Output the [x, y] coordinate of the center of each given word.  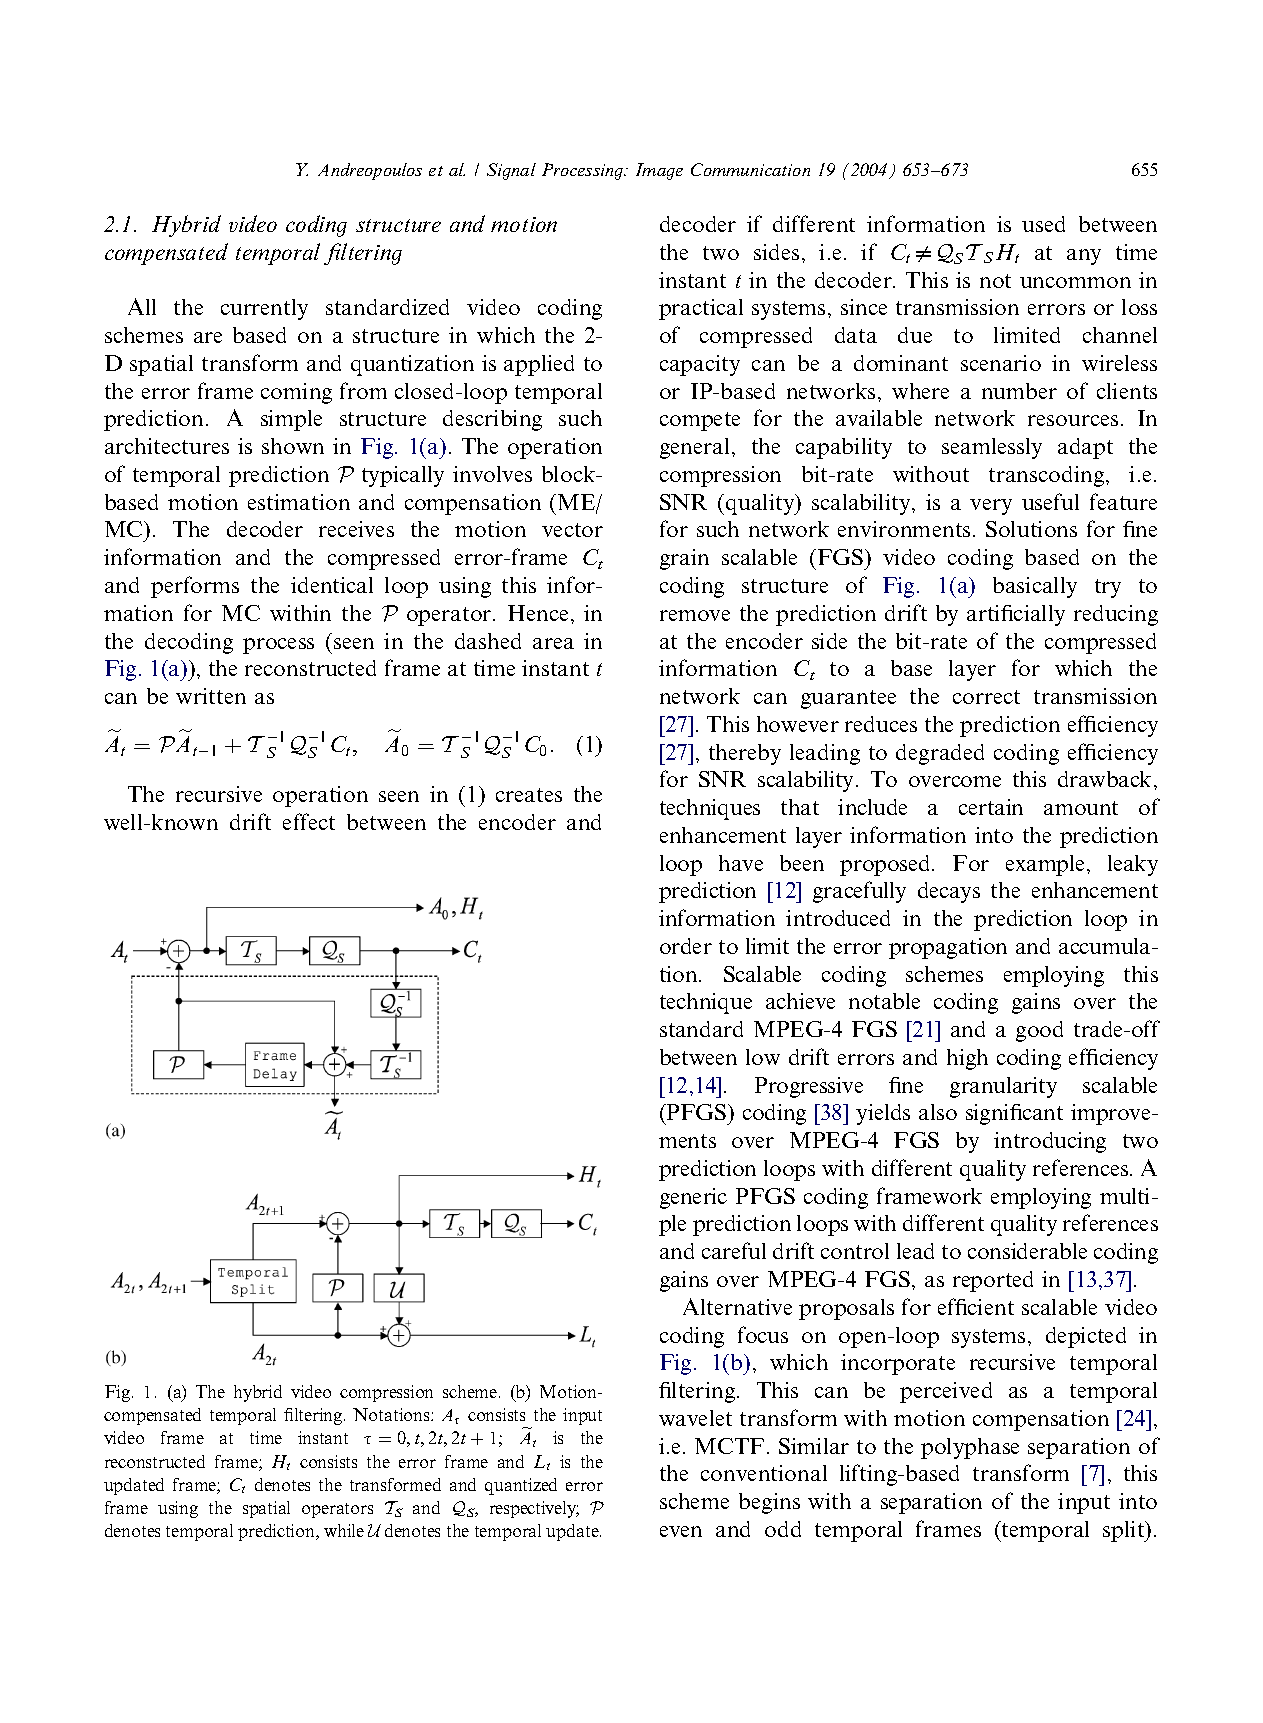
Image [659, 171]
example [1045, 865]
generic [693, 1198]
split [1125, 1531]
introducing [1050, 1142]
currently [264, 309]
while [344, 1530]
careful [734, 1250]
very [991, 507]
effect [309, 821]
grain [684, 559]
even [681, 1531]
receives [356, 529]
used [1043, 224]
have [741, 863]
